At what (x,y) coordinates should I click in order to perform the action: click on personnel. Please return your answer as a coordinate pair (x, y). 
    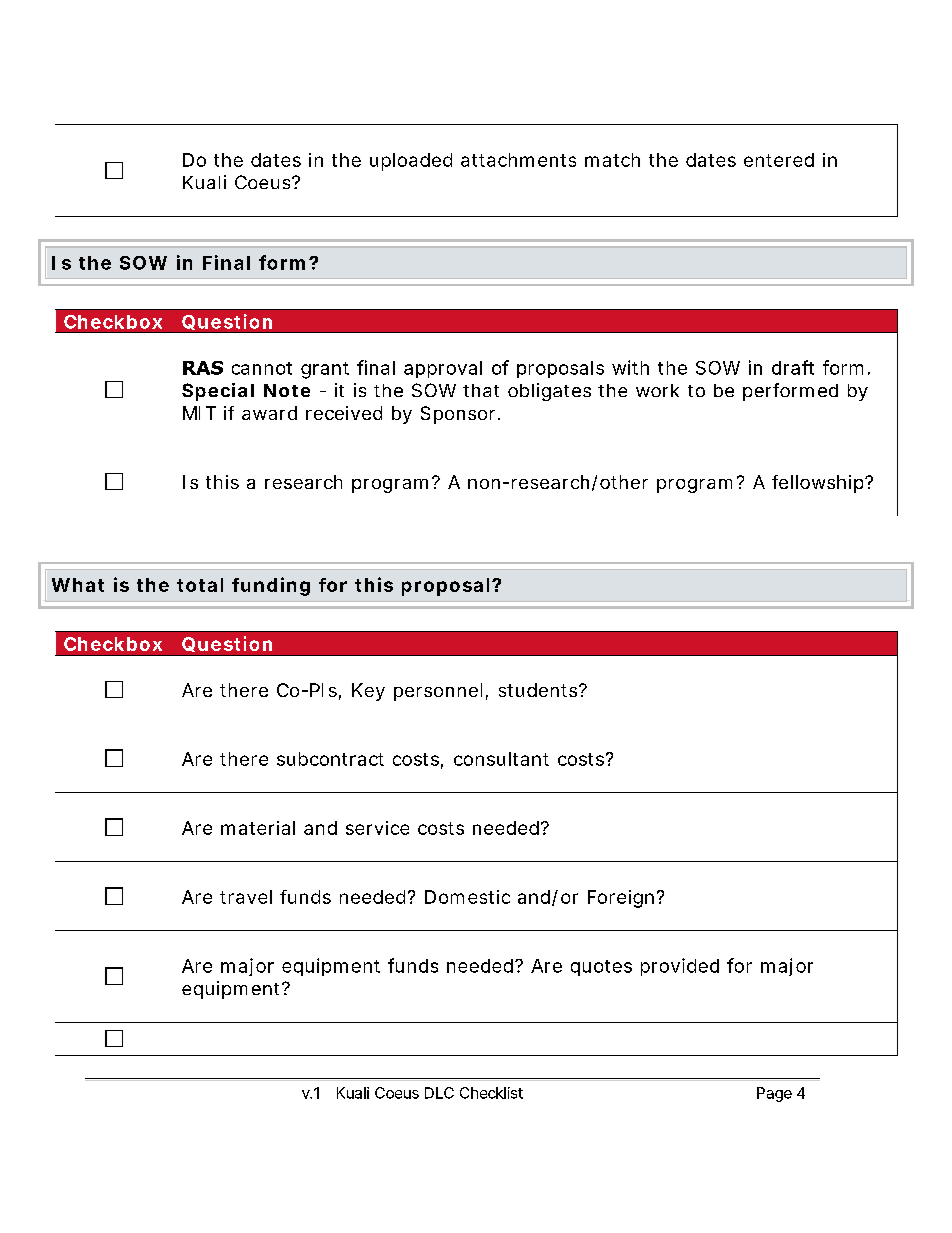
    Looking at the image, I should click on (438, 692).
